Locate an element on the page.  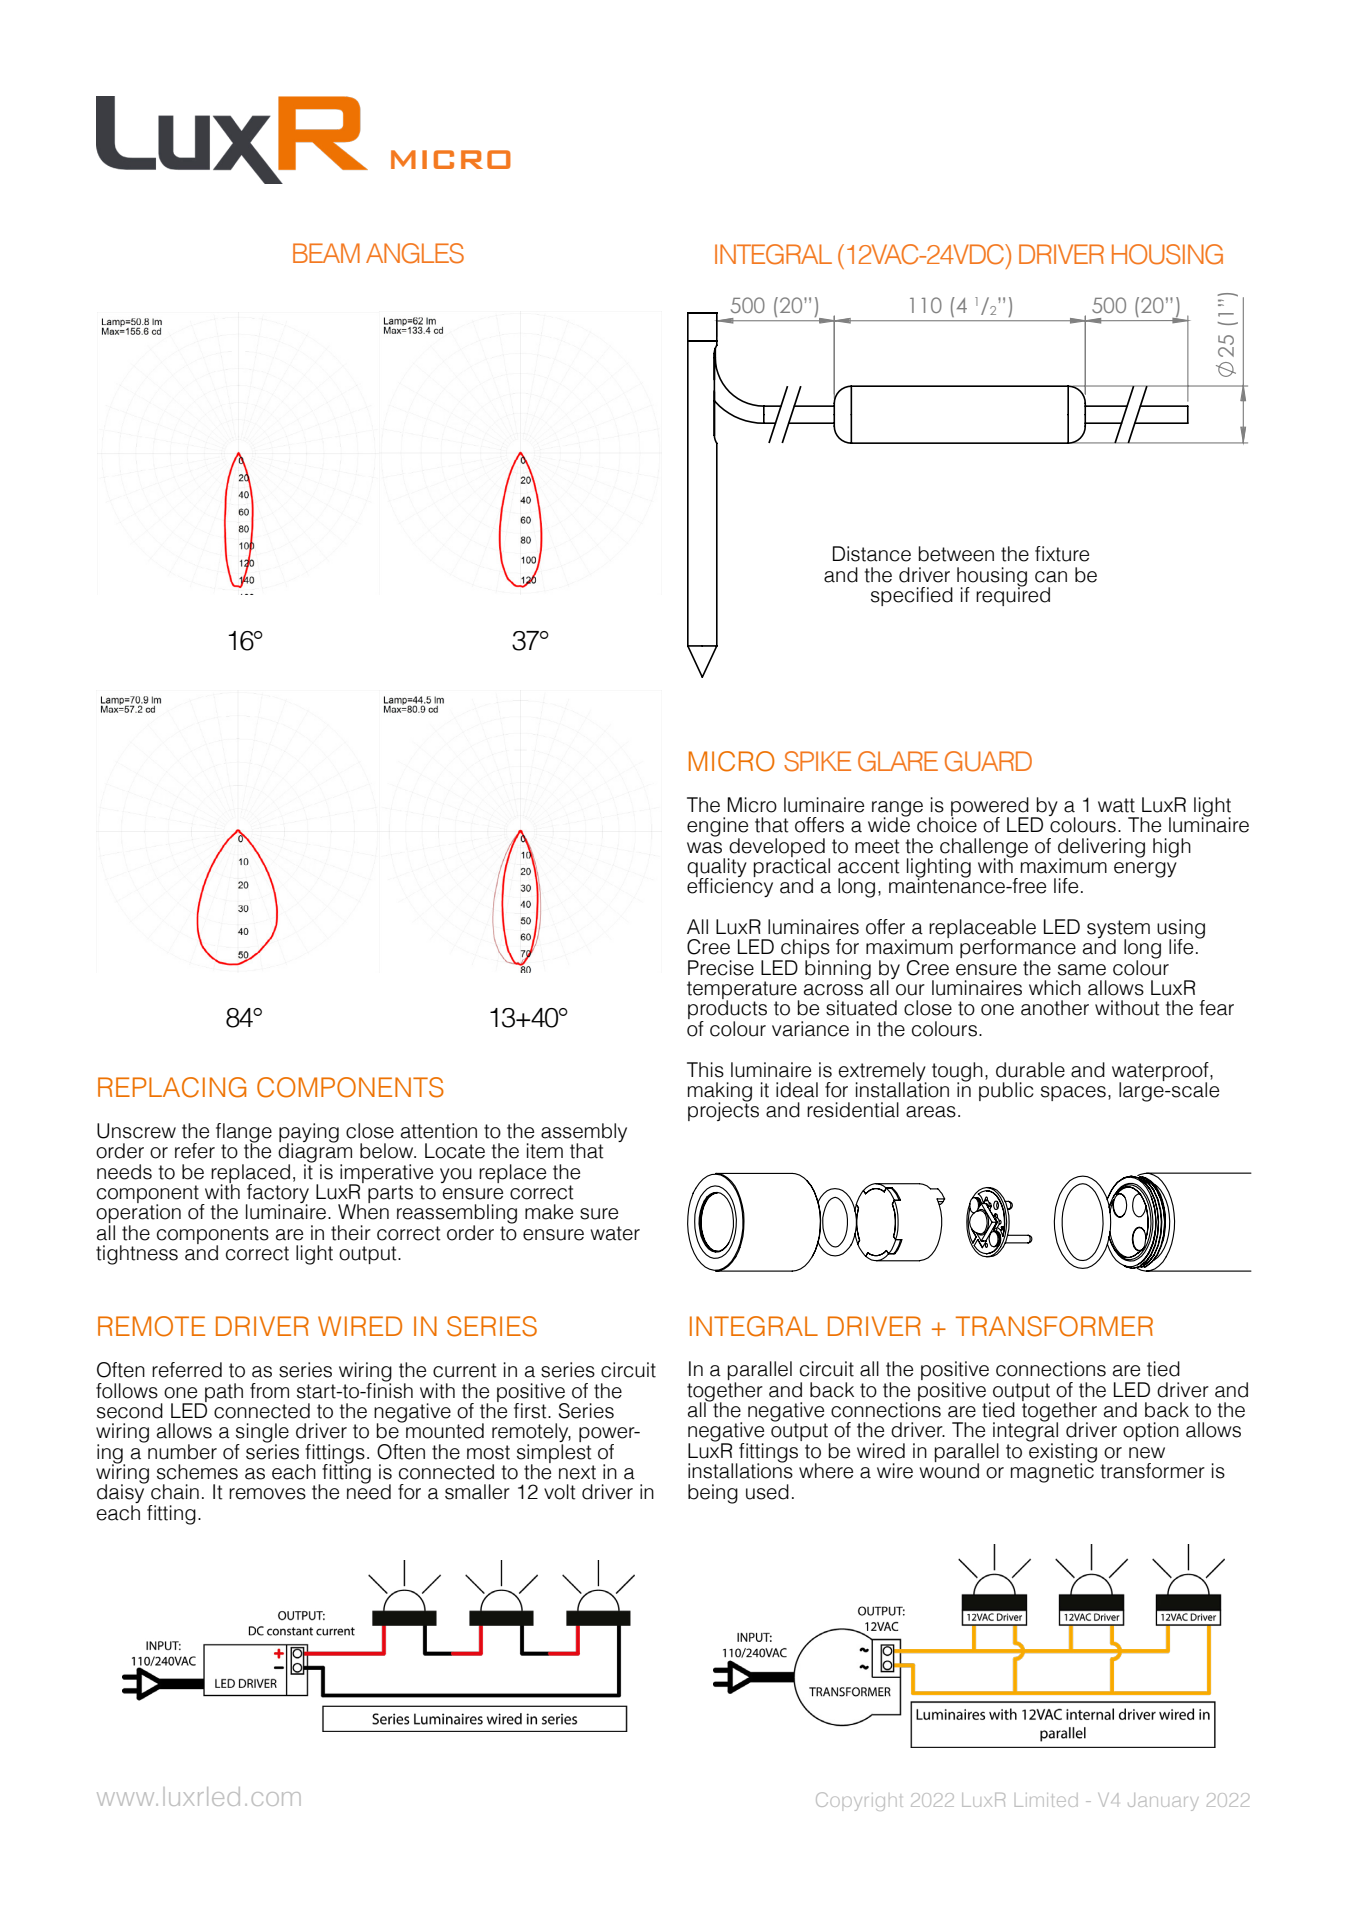
another is located at coordinates (1055, 1008).
